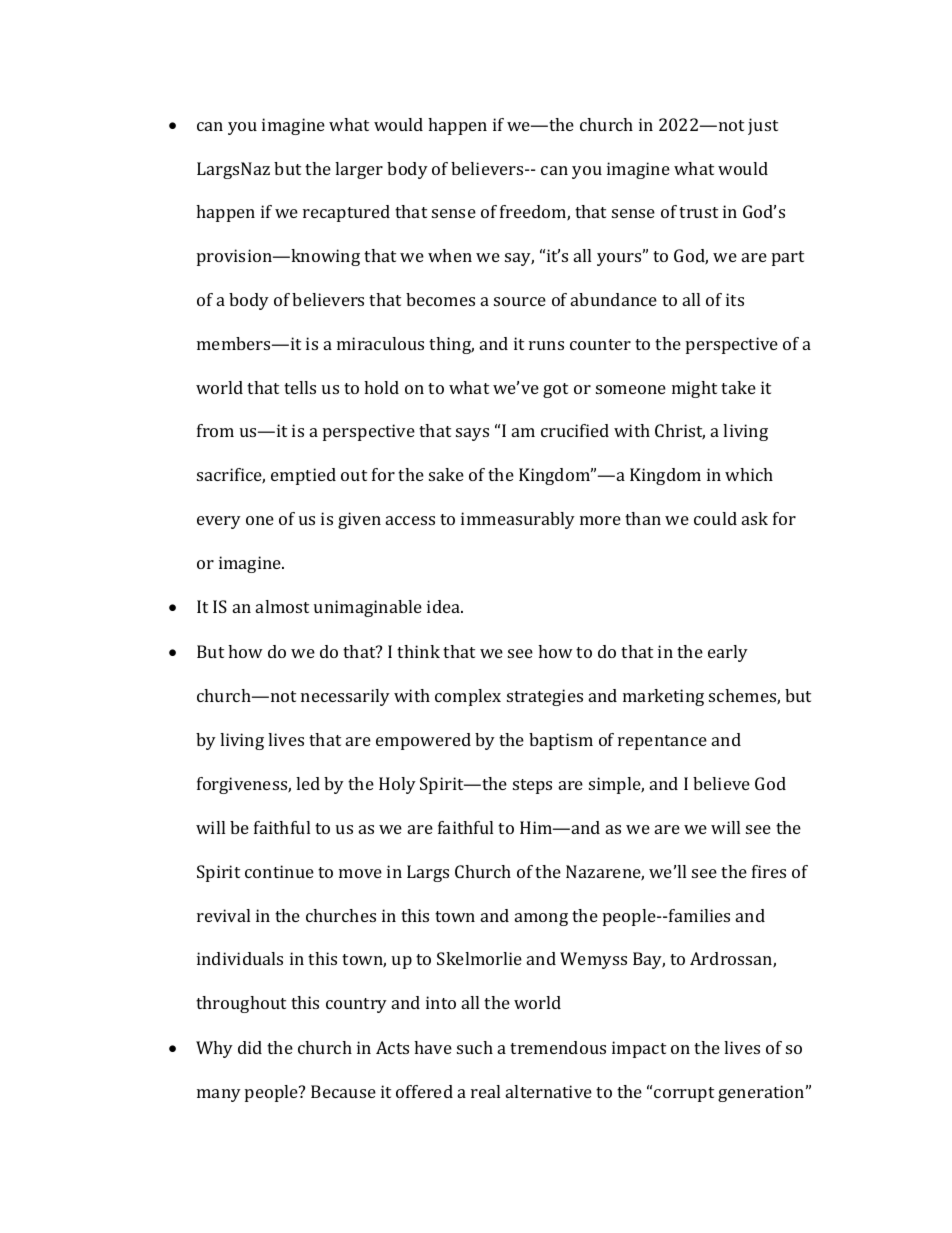 The width and height of the document is (952, 1233). What do you see at coordinates (359, 170) in the document?
I see `larger` at bounding box center [359, 170].
